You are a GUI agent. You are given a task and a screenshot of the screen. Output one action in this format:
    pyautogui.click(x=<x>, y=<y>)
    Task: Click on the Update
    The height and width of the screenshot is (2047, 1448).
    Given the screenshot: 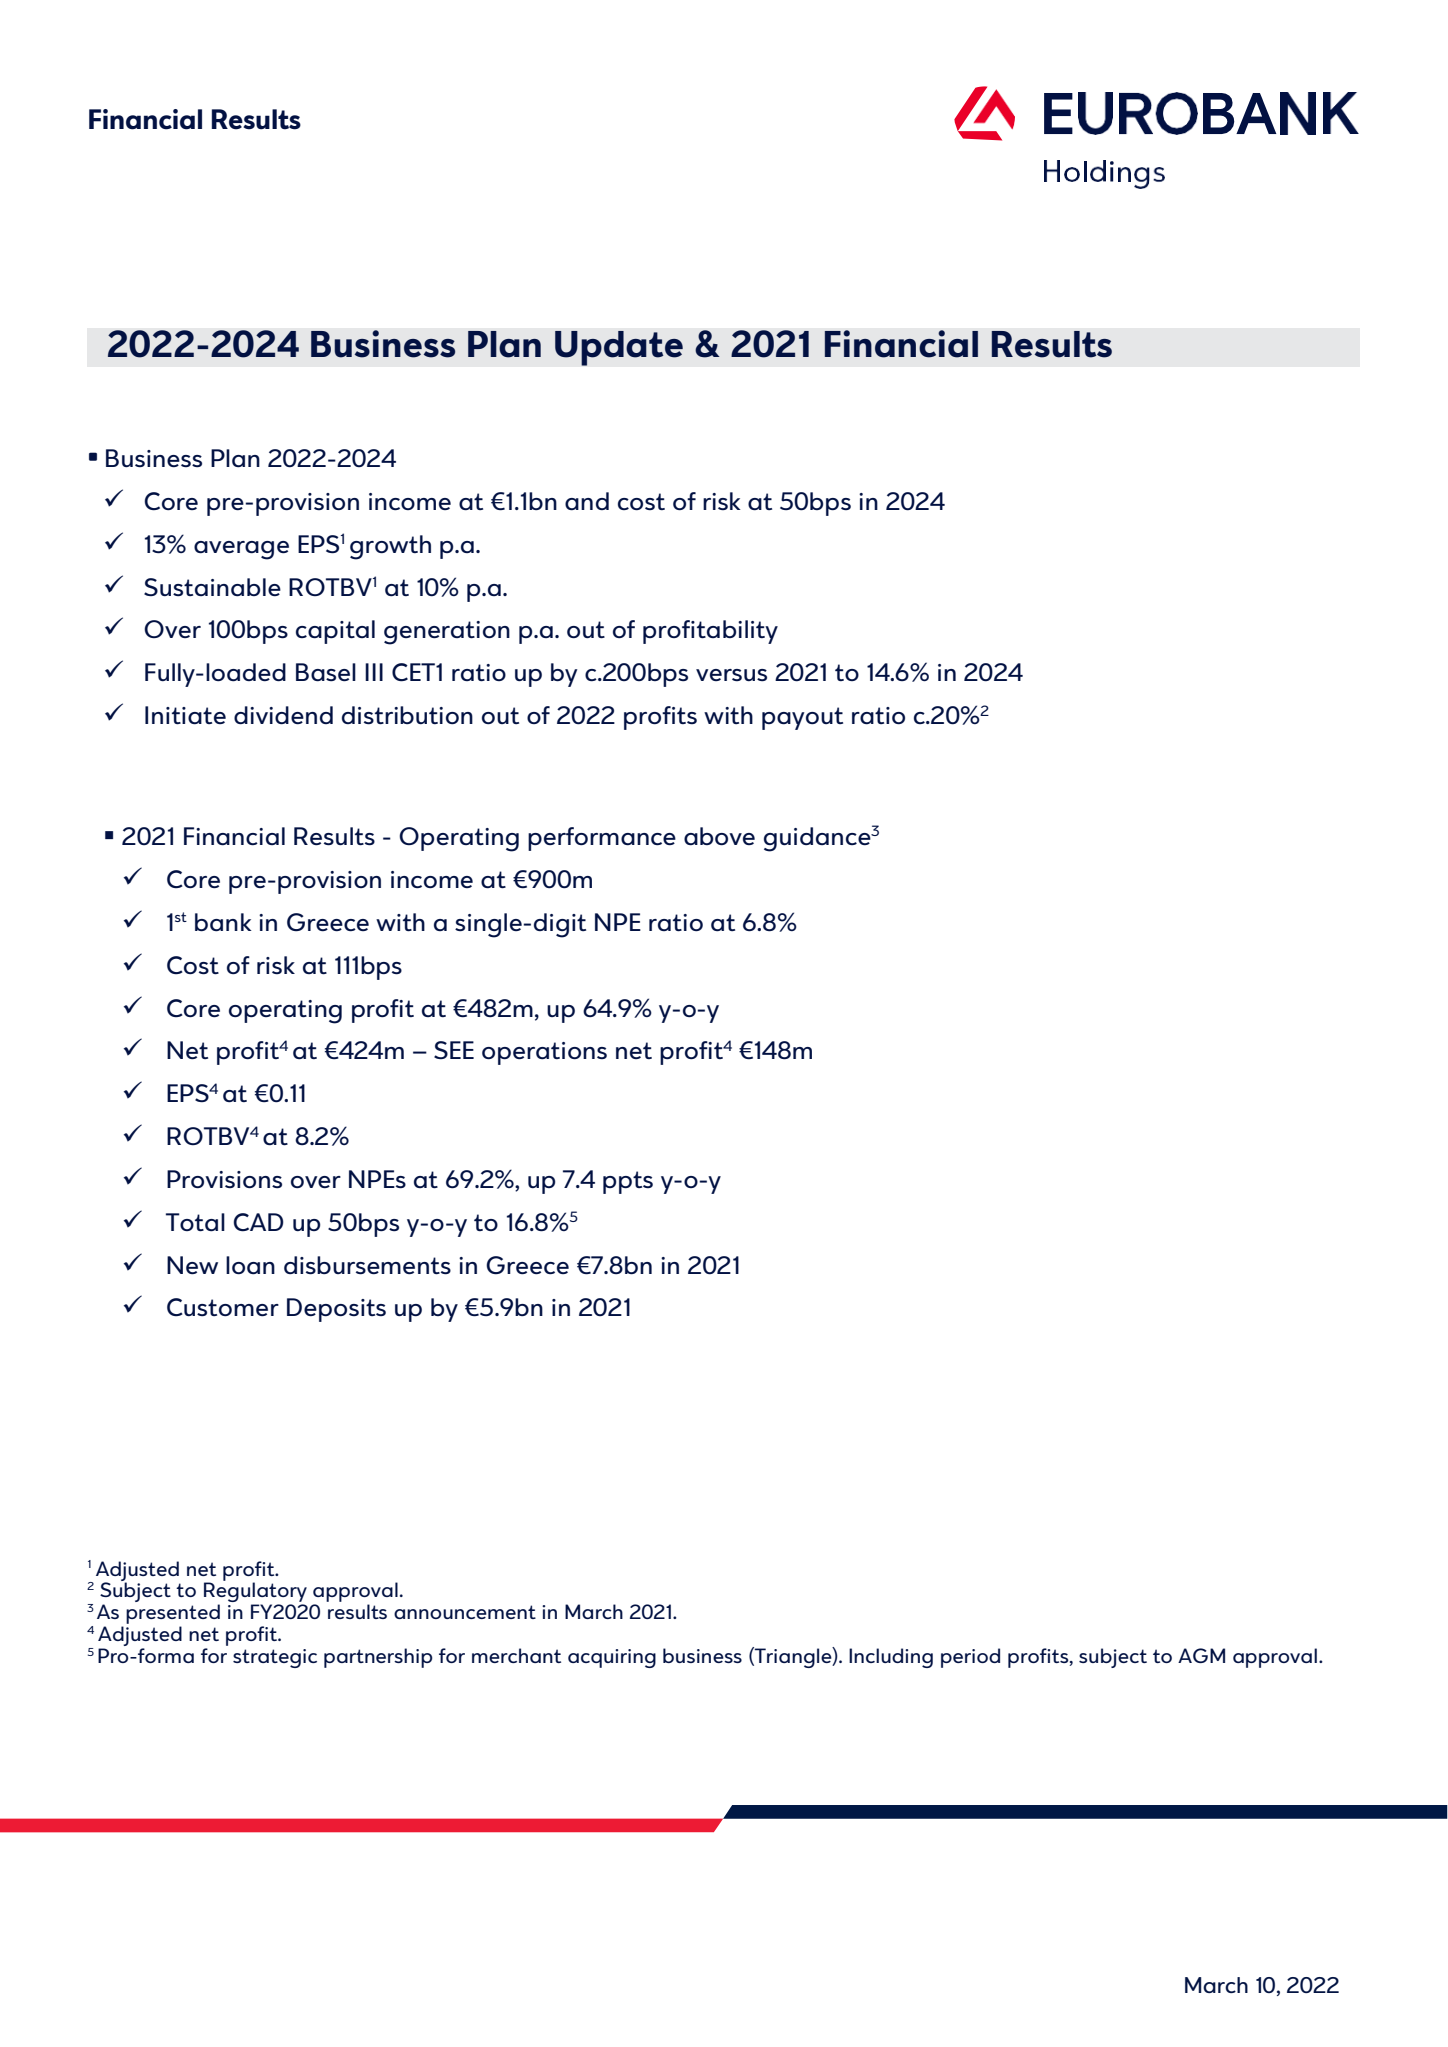 What is the action you would take?
    pyautogui.click(x=619, y=348)
